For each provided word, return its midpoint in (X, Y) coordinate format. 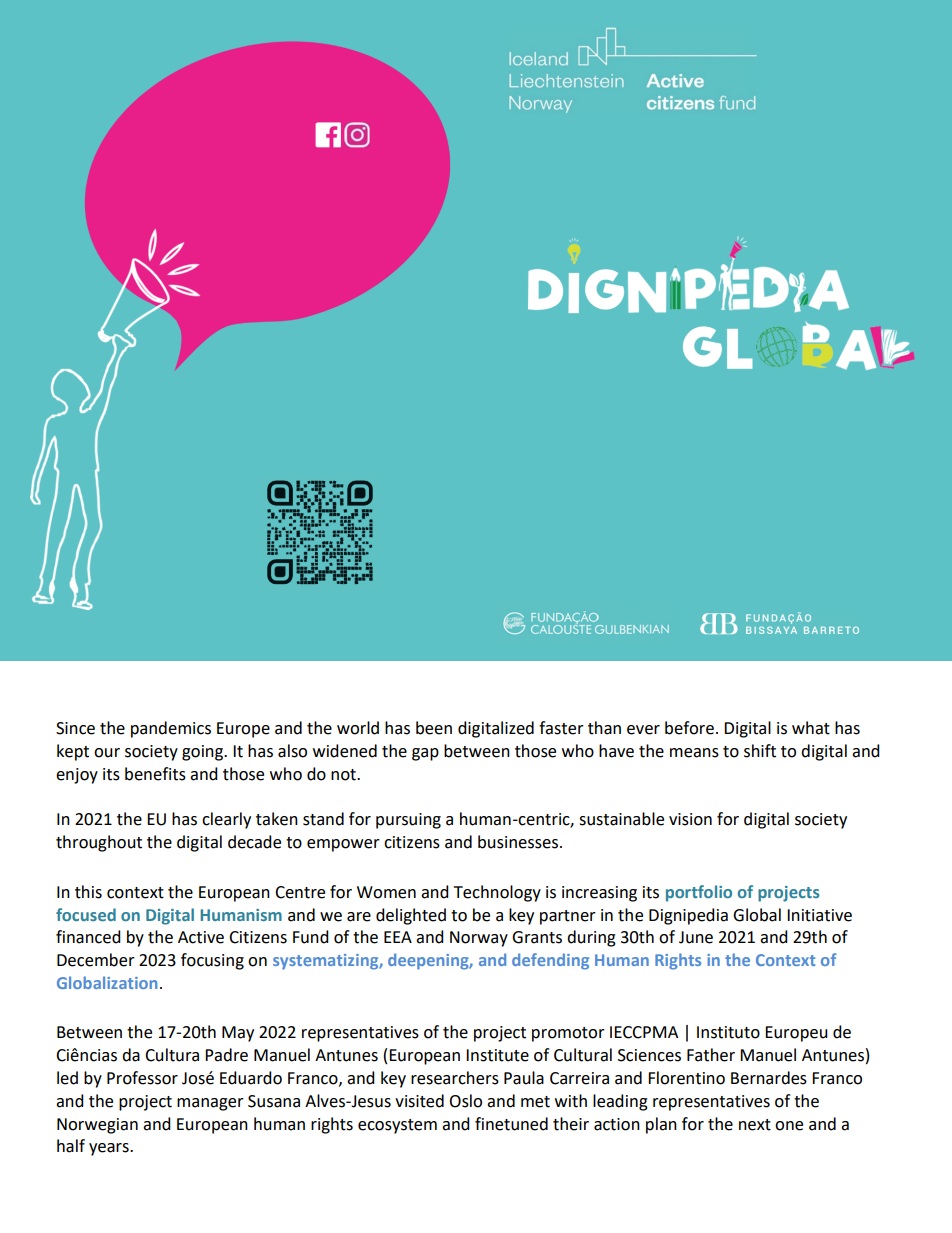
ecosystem (397, 1126)
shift (760, 751)
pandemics (171, 729)
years (110, 1149)
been (434, 728)
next (755, 1125)
